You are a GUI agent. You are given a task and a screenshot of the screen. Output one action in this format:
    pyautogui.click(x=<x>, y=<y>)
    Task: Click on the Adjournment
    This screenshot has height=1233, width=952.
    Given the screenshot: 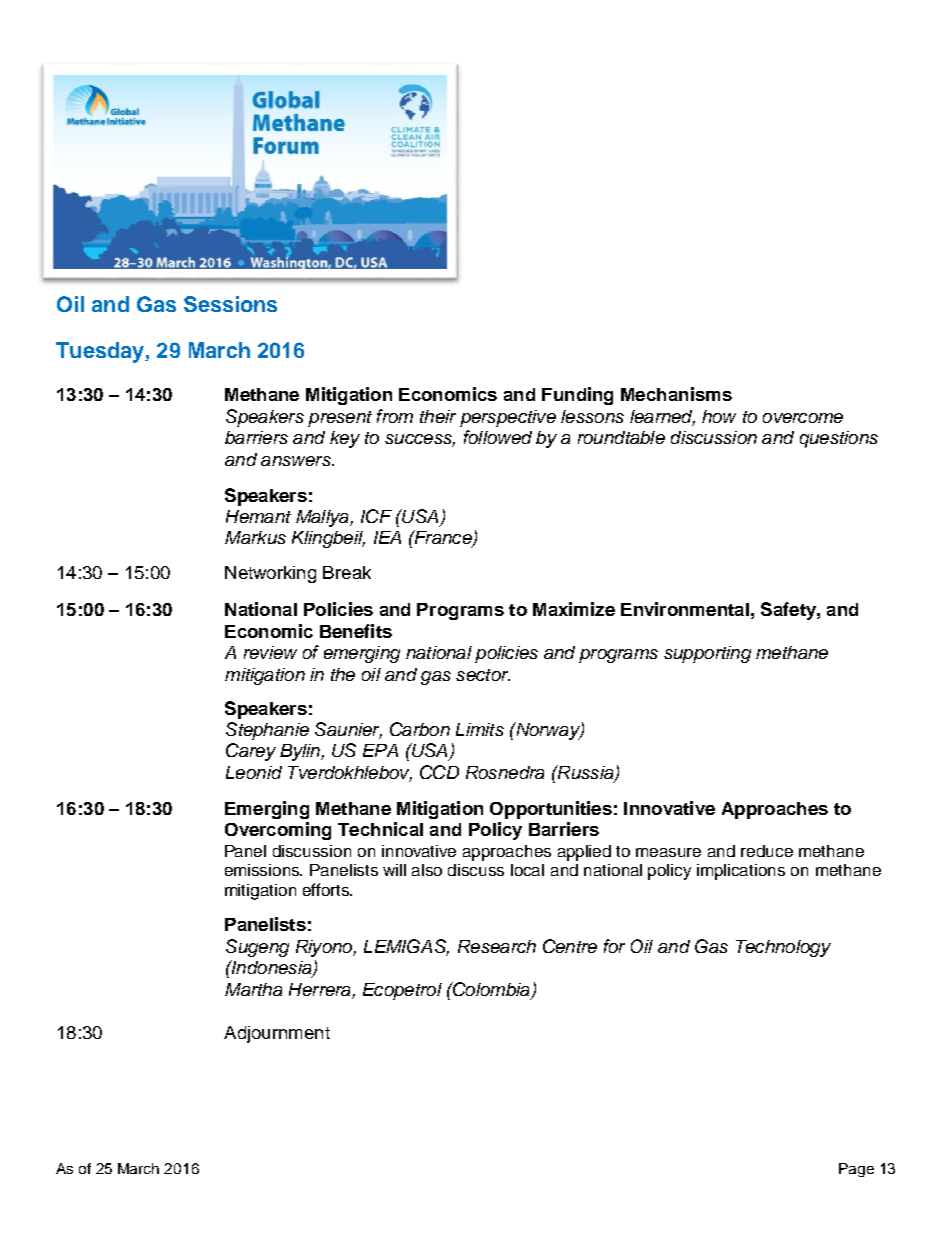 What is the action you would take?
    pyautogui.click(x=277, y=1034)
